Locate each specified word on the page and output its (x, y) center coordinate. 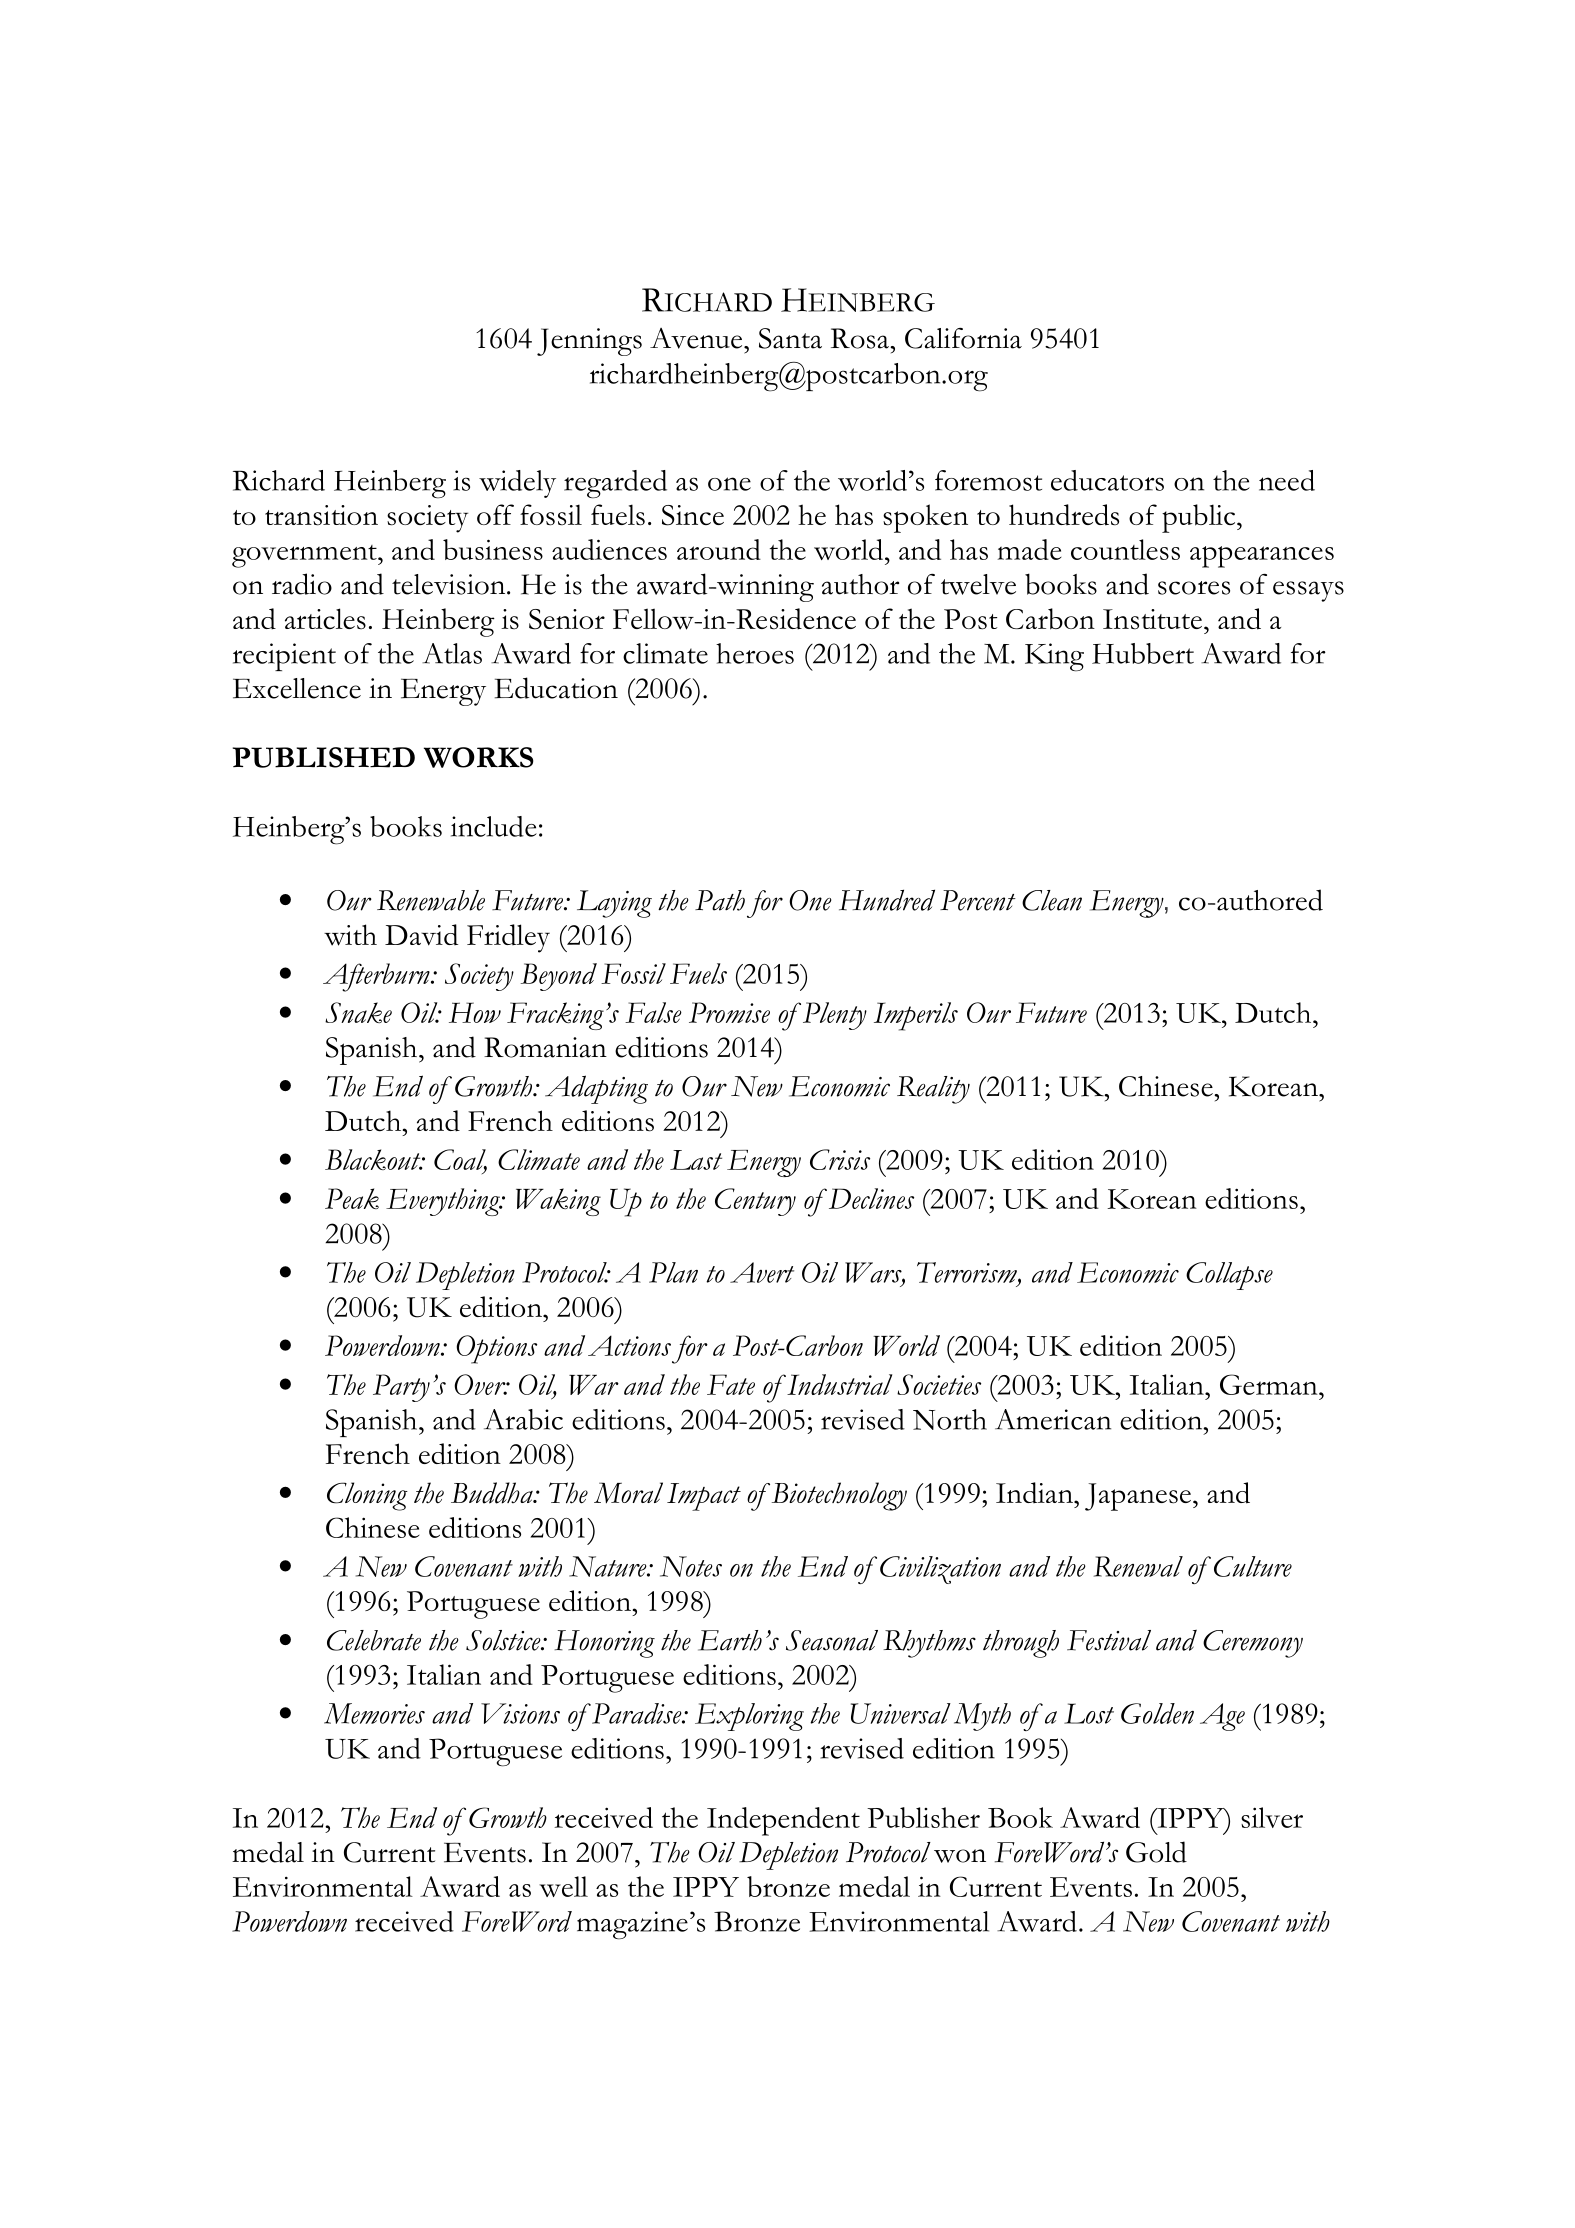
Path (720, 900)
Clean (1052, 900)
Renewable (431, 900)
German (1270, 1384)
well (563, 1886)
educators (1107, 480)
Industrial (838, 1384)
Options (496, 1349)
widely (517, 484)
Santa (790, 338)
